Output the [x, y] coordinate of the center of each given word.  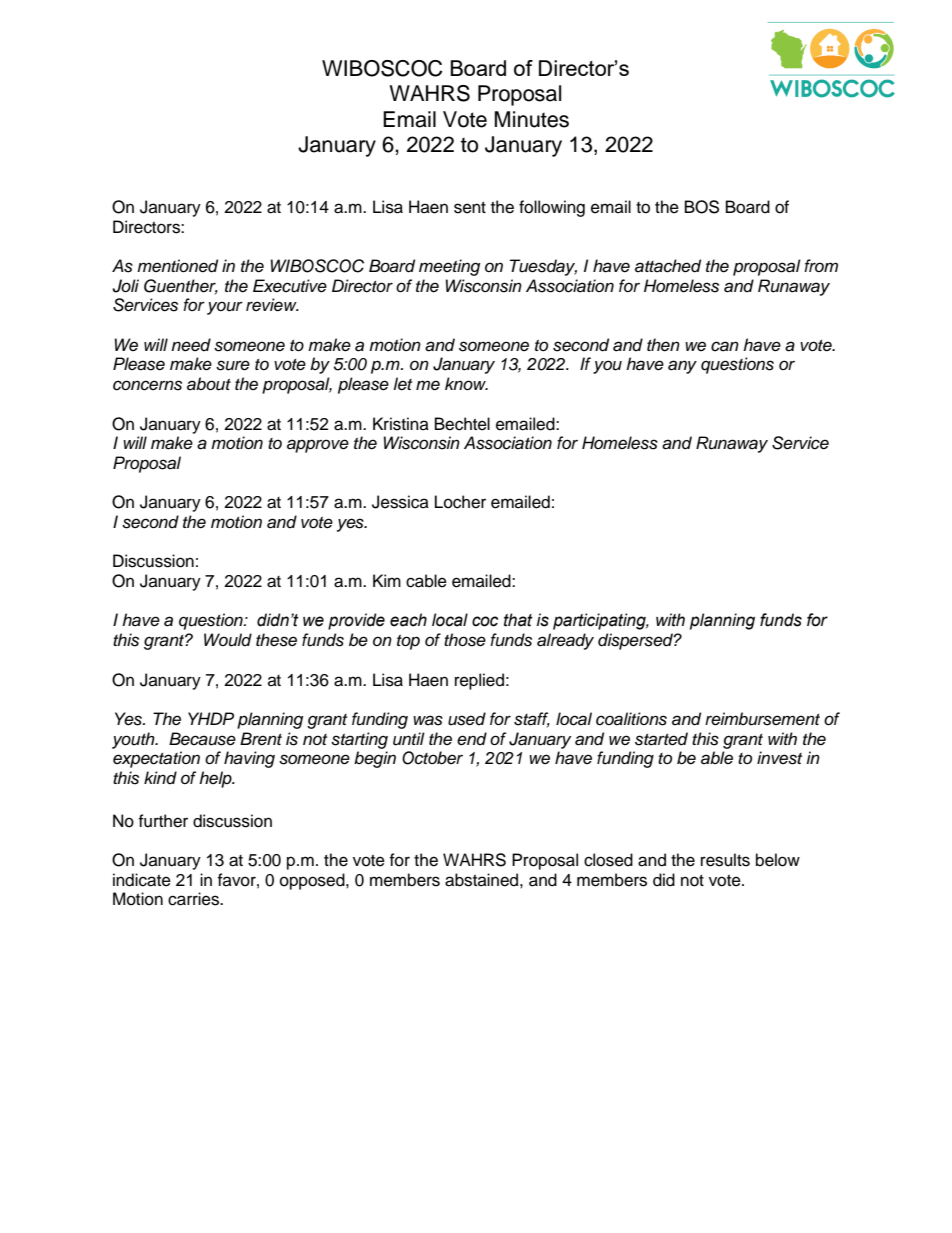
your [225, 308]
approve [318, 446]
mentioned [177, 266]
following [552, 208]
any [682, 367]
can [725, 346]
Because [202, 739]
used [467, 719]
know [466, 383]
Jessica [400, 502]
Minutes [531, 119]
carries [195, 899]
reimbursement [762, 719]
